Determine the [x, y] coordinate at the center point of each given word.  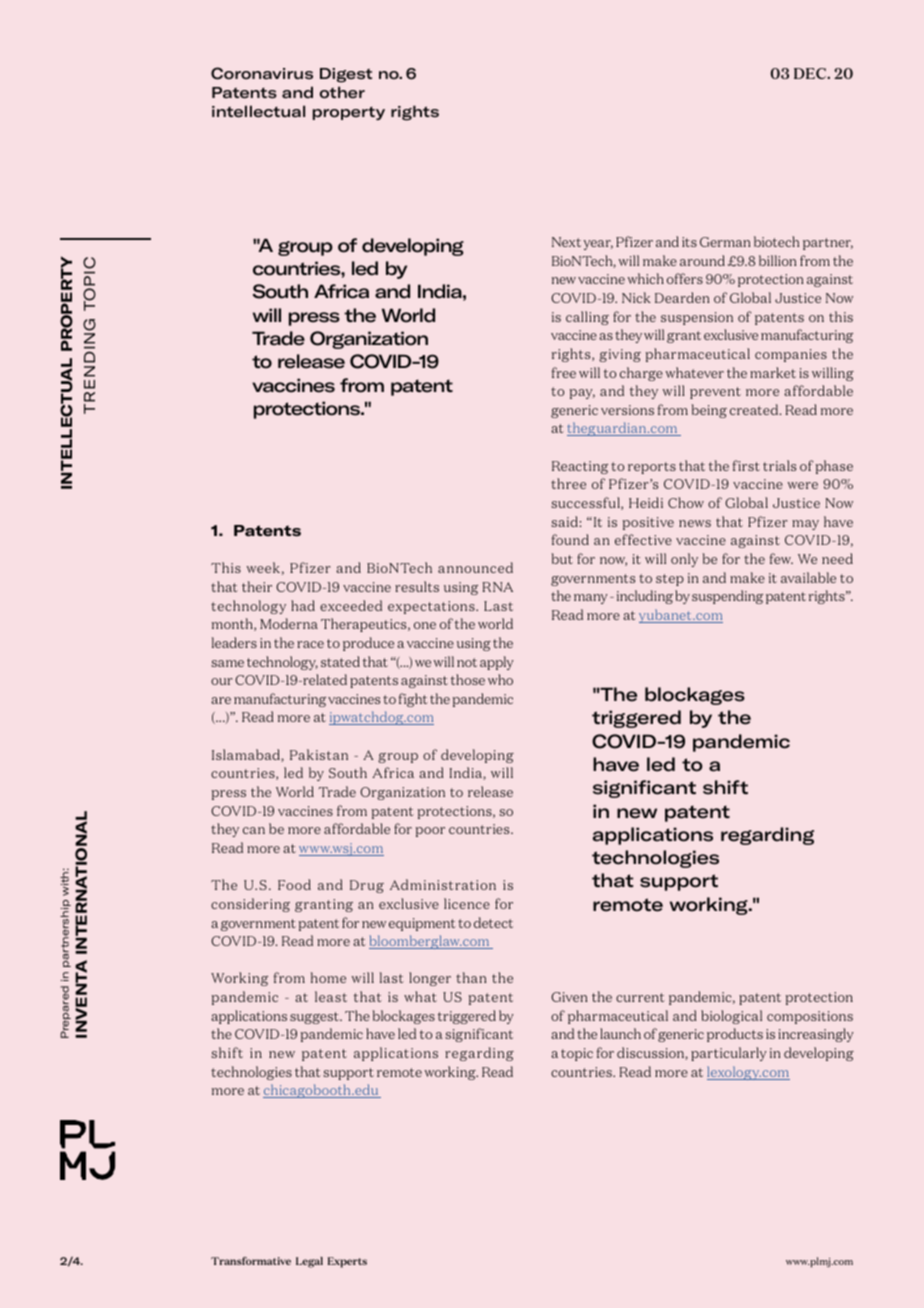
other [342, 92]
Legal [309, 1262]
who [500, 679]
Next [566, 242]
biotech [776, 241]
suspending [727, 597]
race [310, 644]
